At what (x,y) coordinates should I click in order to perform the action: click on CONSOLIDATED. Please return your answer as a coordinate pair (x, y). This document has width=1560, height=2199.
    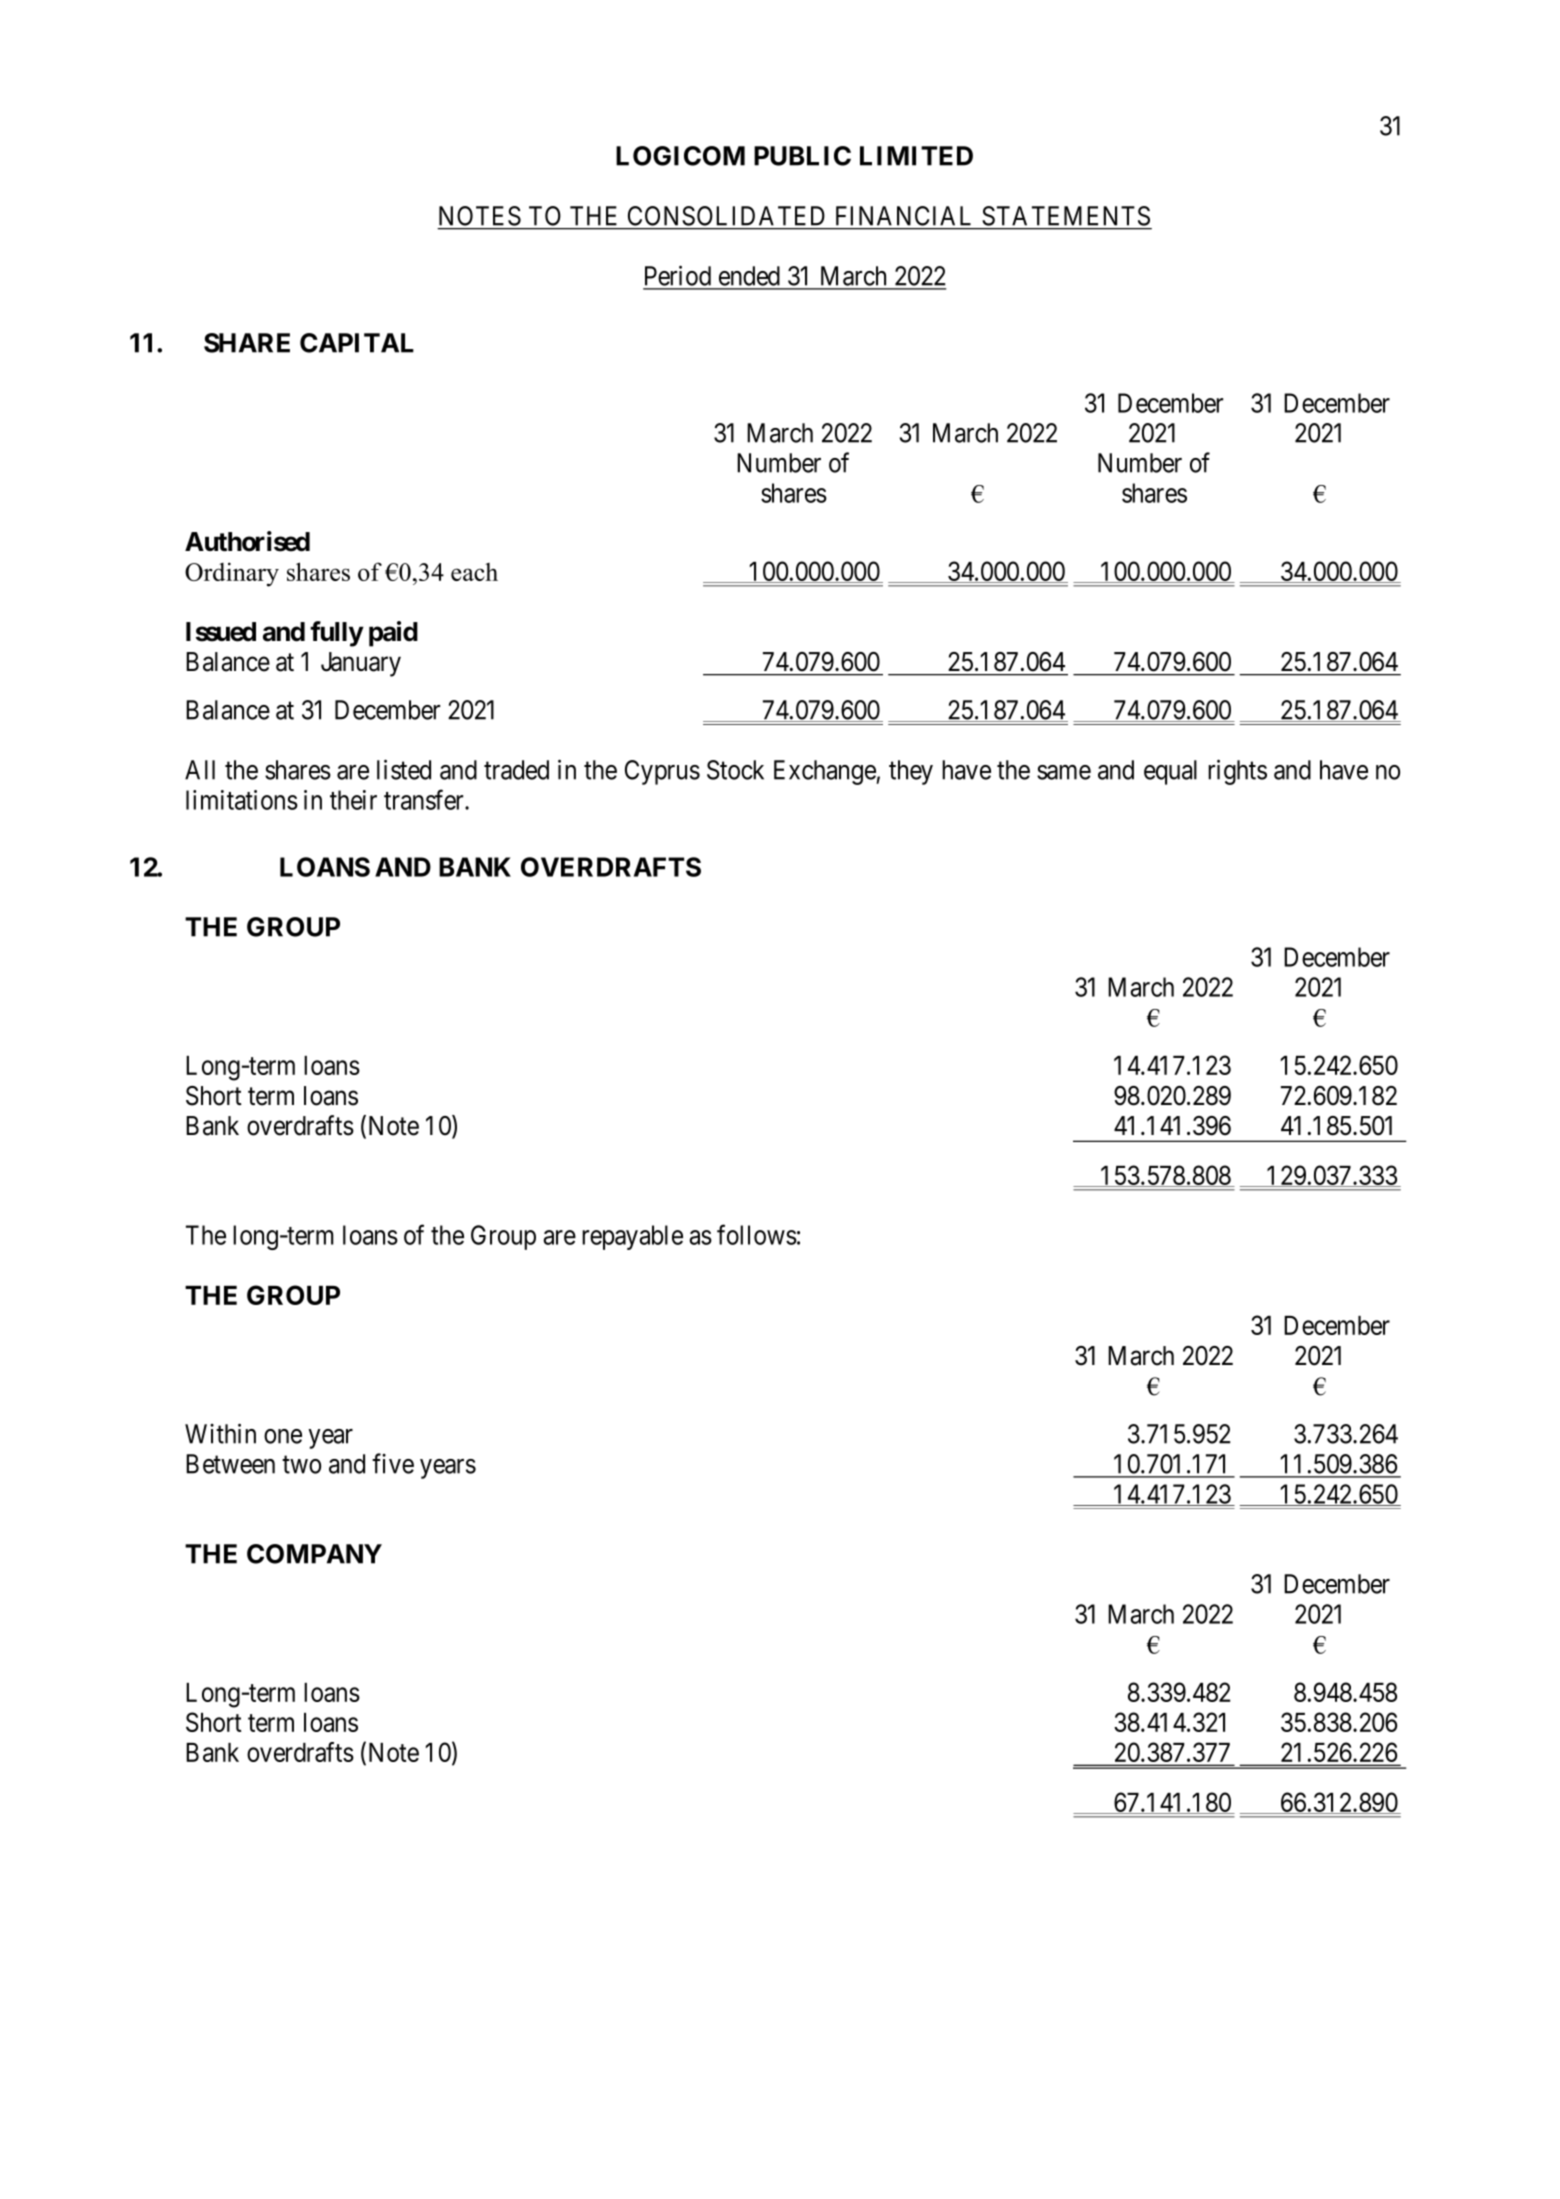
    Looking at the image, I should click on (726, 216).
